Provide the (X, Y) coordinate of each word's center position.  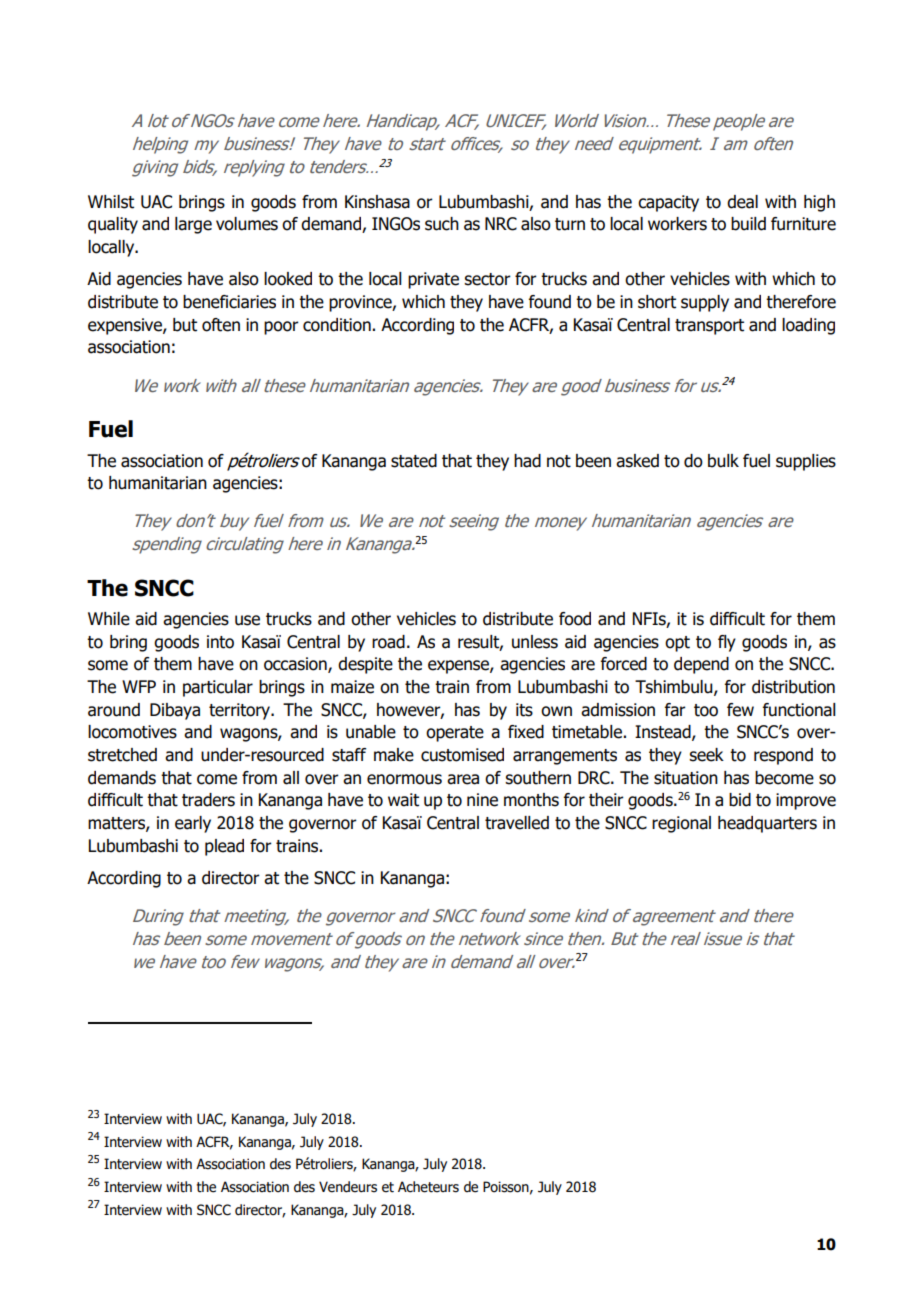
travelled (517, 823)
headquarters (767, 824)
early (193, 824)
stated (414, 461)
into (220, 642)
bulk (723, 461)
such (442, 224)
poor (281, 328)
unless (535, 642)
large (193, 225)
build (748, 224)
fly (727, 643)
